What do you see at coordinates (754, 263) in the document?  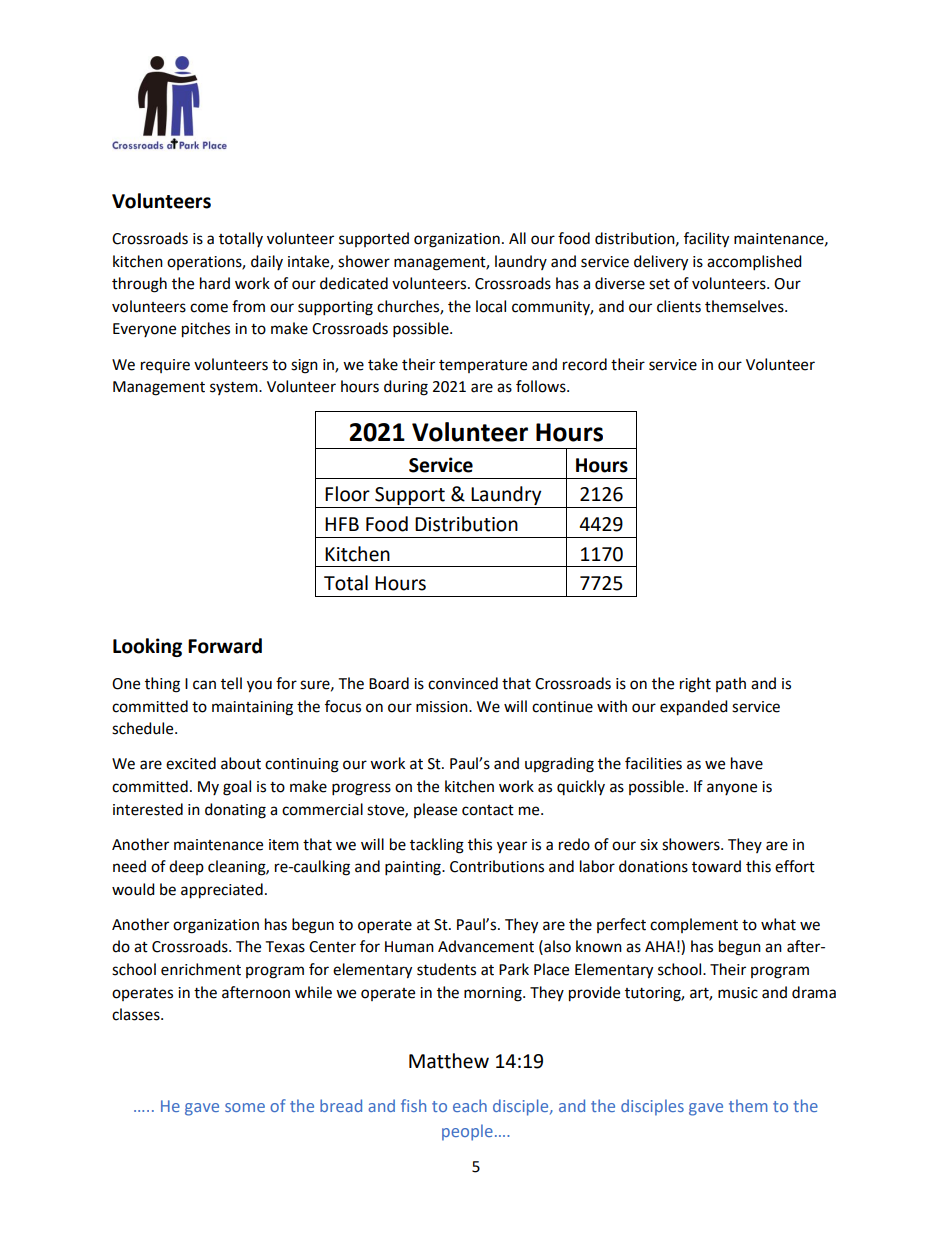 I see `accomplished` at bounding box center [754, 263].
